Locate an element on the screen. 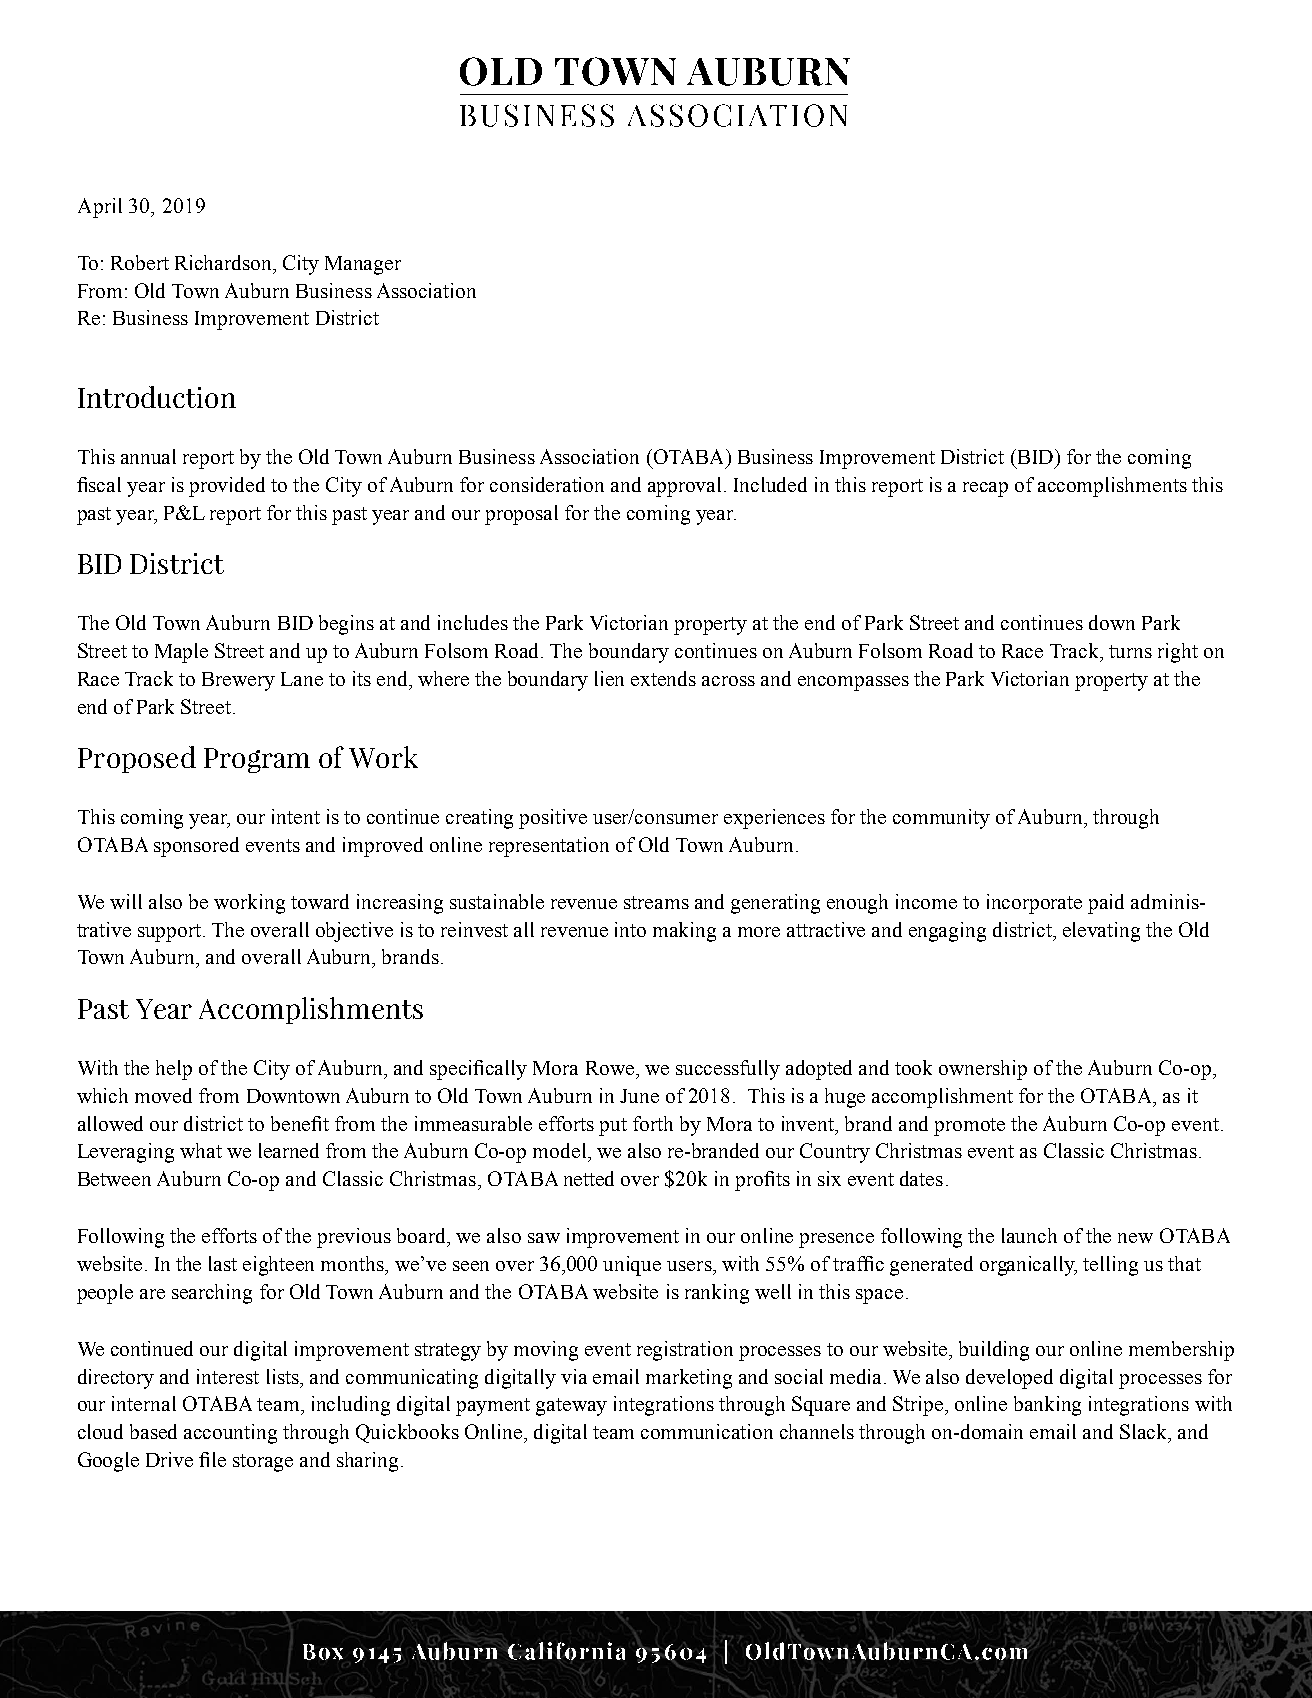  turns is located at coordinates (1130, 651).
